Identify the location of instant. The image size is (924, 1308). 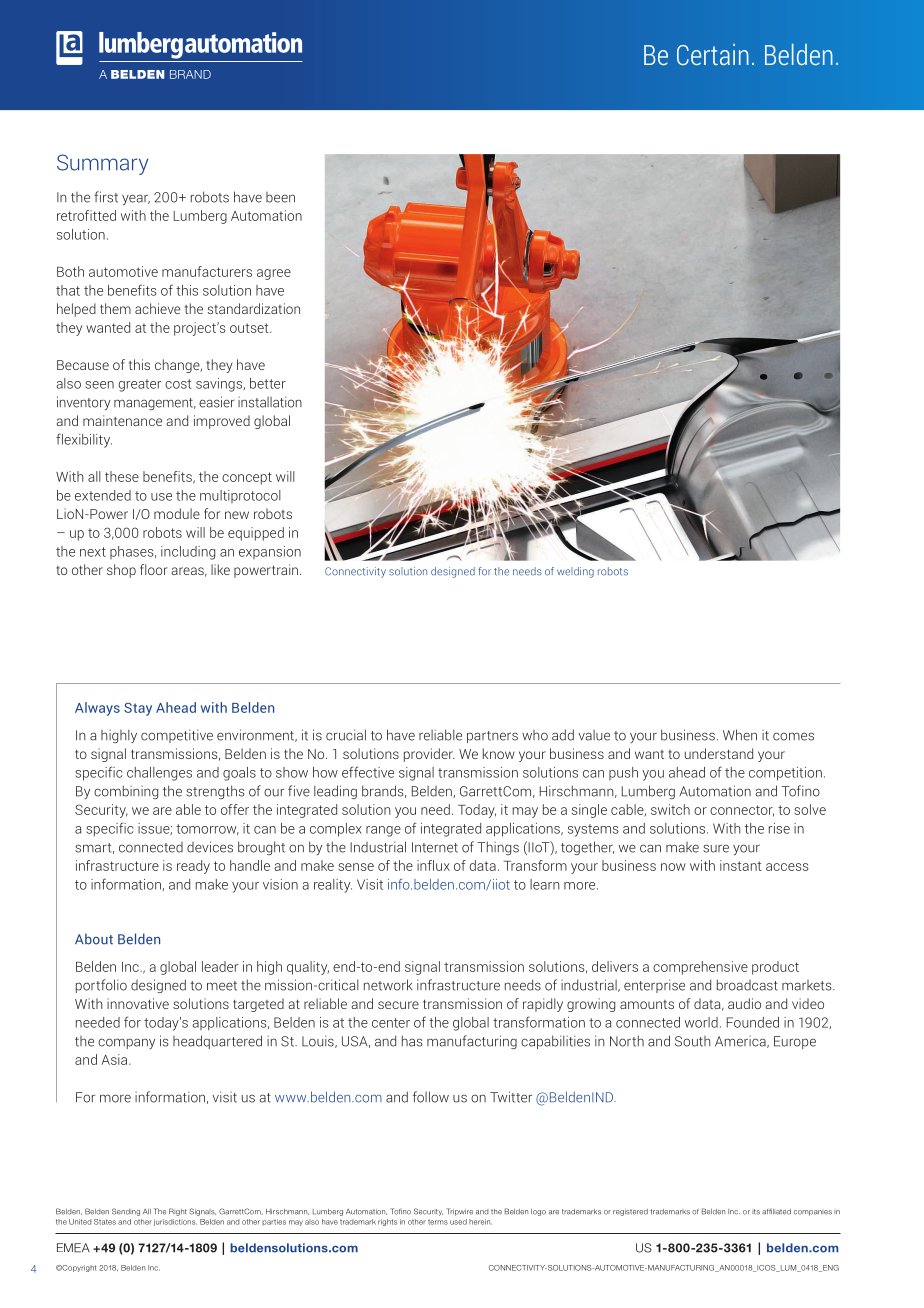
(741, 865).
